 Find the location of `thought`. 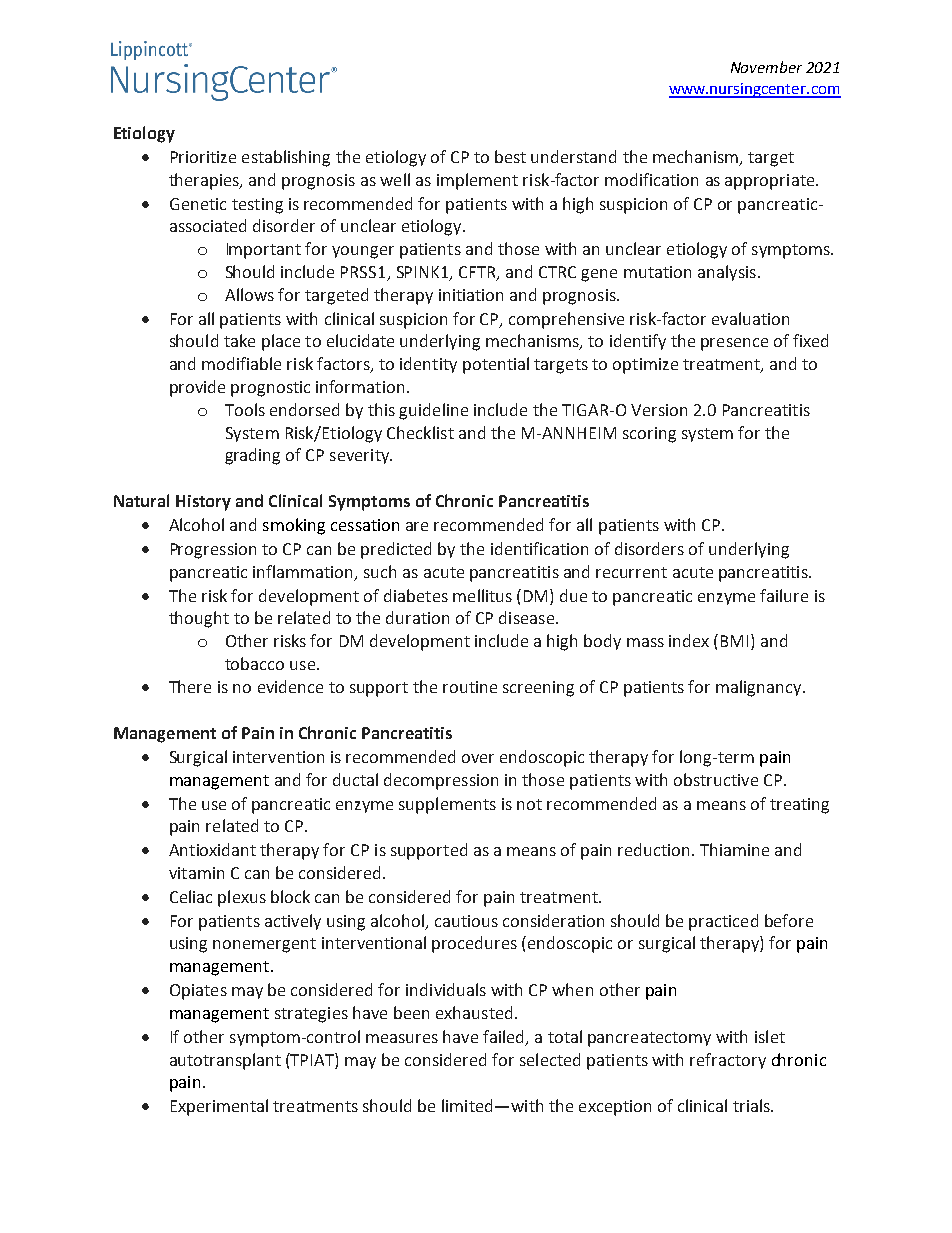

thought is located at coordinates (199, 619).
